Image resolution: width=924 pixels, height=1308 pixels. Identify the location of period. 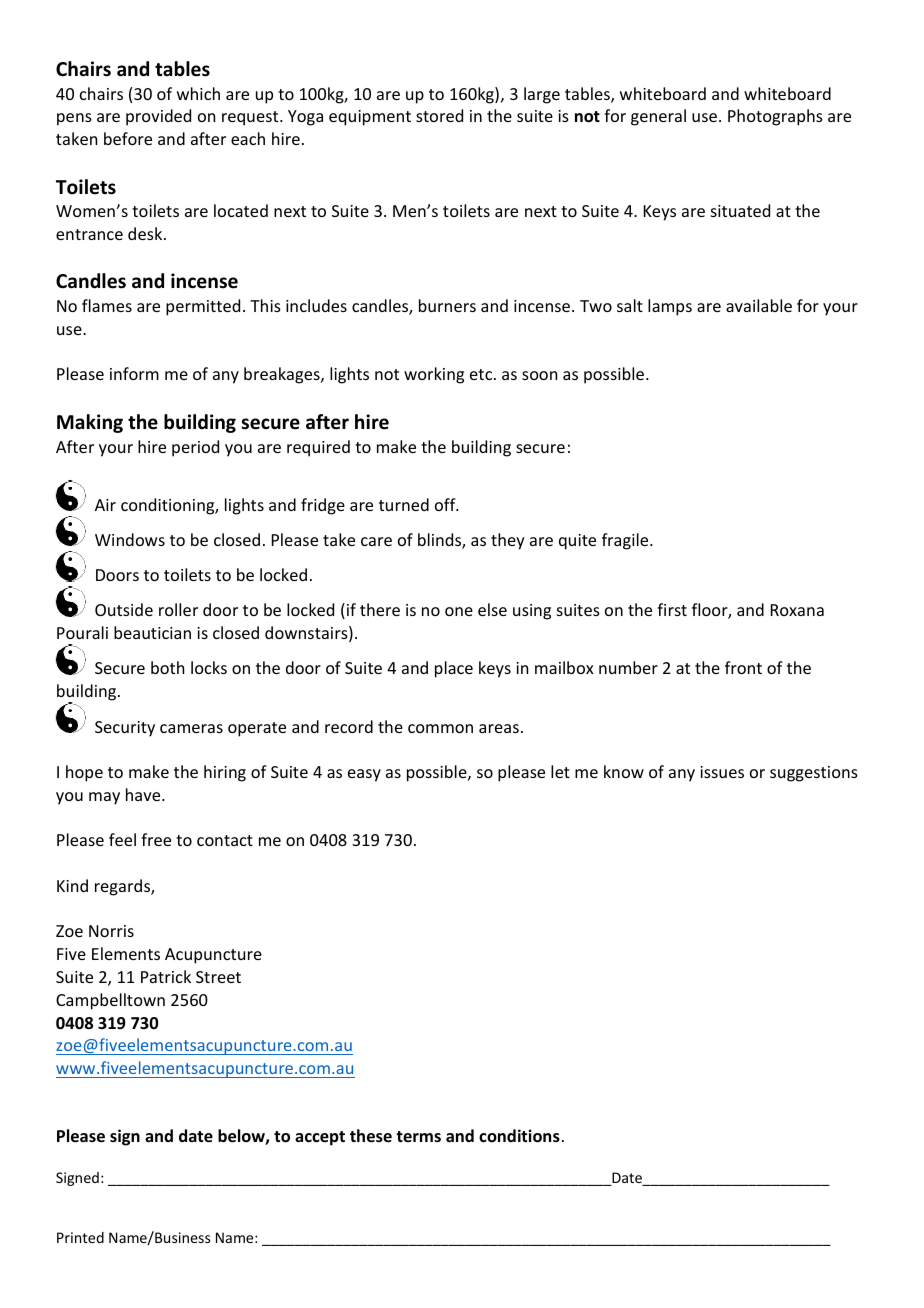
(195, 448).
